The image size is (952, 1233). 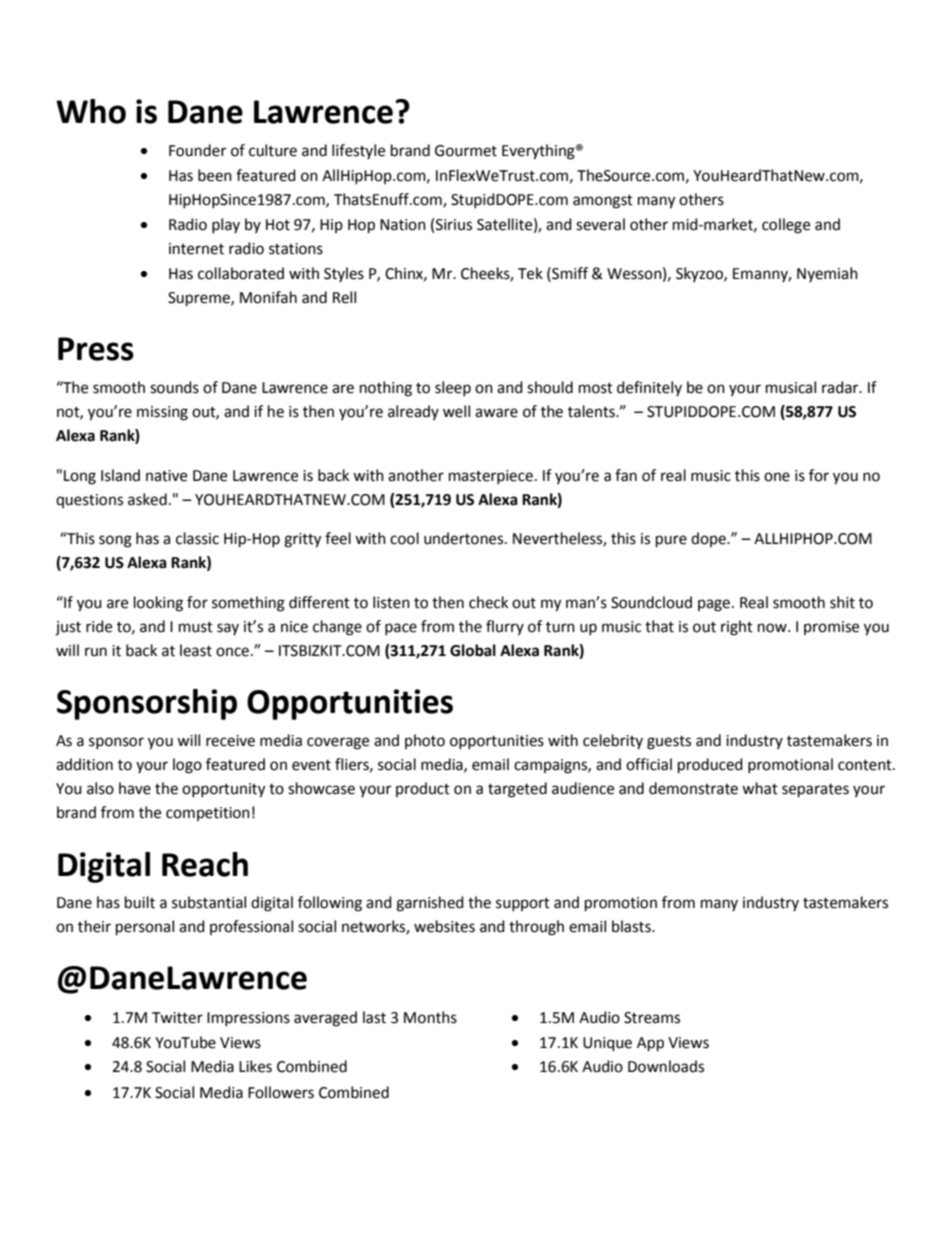 What do you see at coordinates (158, 604) in the screenshot?
I see `looking` at bounding box center [158, 604].
